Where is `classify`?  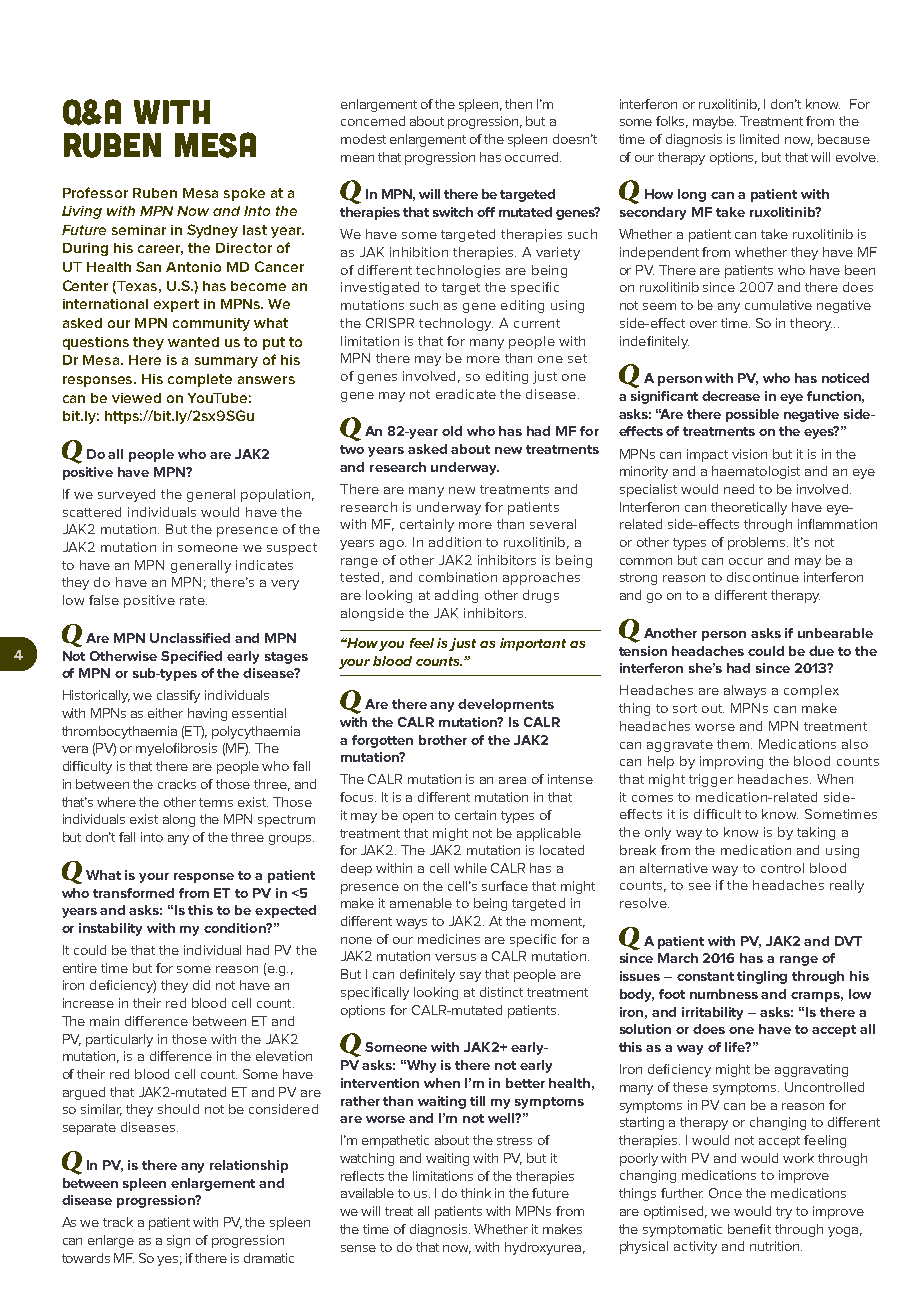 classify is located at coordinates (178, 696).
